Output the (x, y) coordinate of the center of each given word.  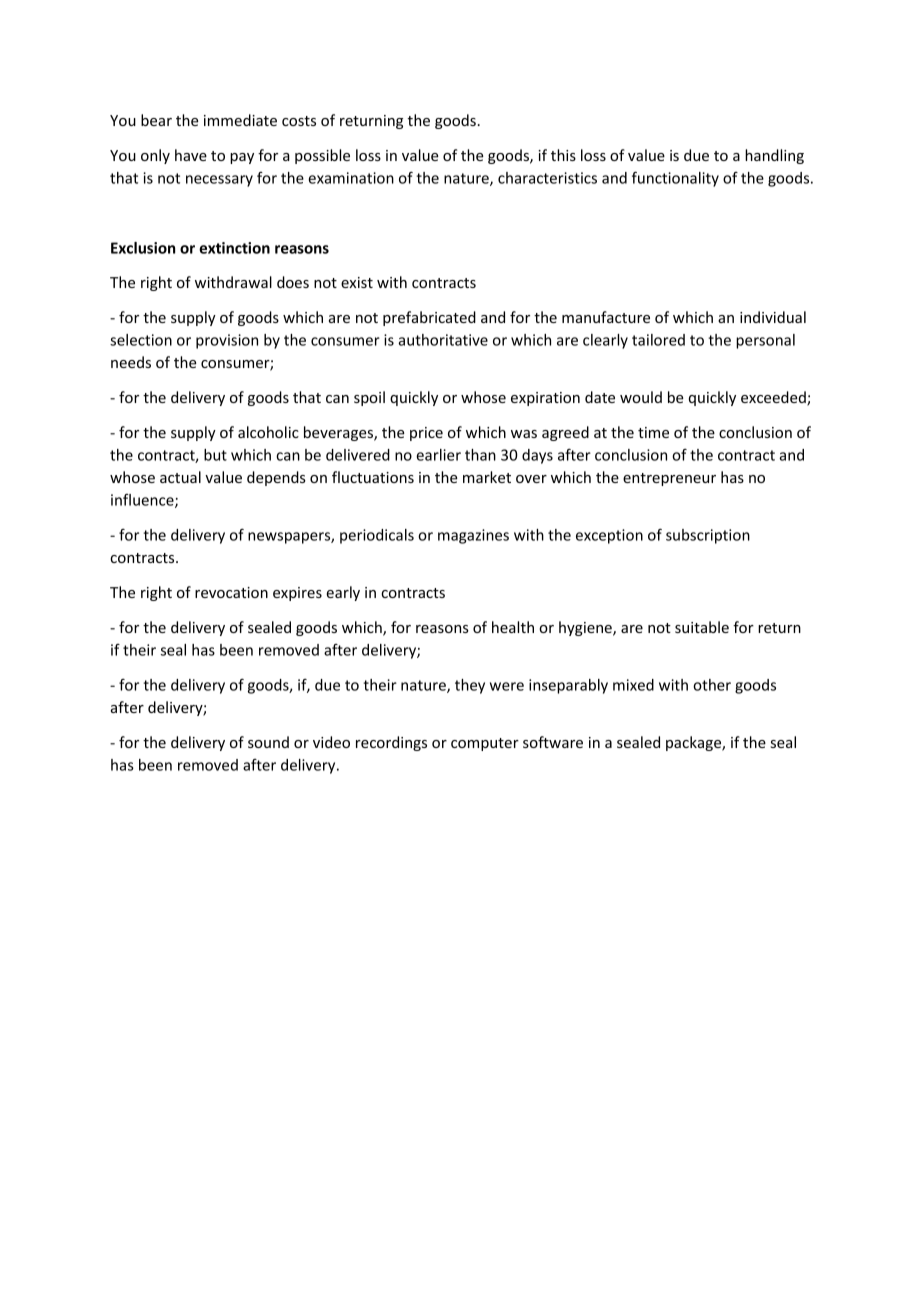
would (641, 397)
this (563, 155)
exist (357, 282)
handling (774, 156)
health (513, 627)
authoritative (443, 340)
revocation (231, 592)
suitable (702, 627)
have (191, 155)
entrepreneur (669, 479)
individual (773, 317)
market (487, 477)
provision (227, 341)
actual (180, 477)
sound (268, 742)
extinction (234, 248)
